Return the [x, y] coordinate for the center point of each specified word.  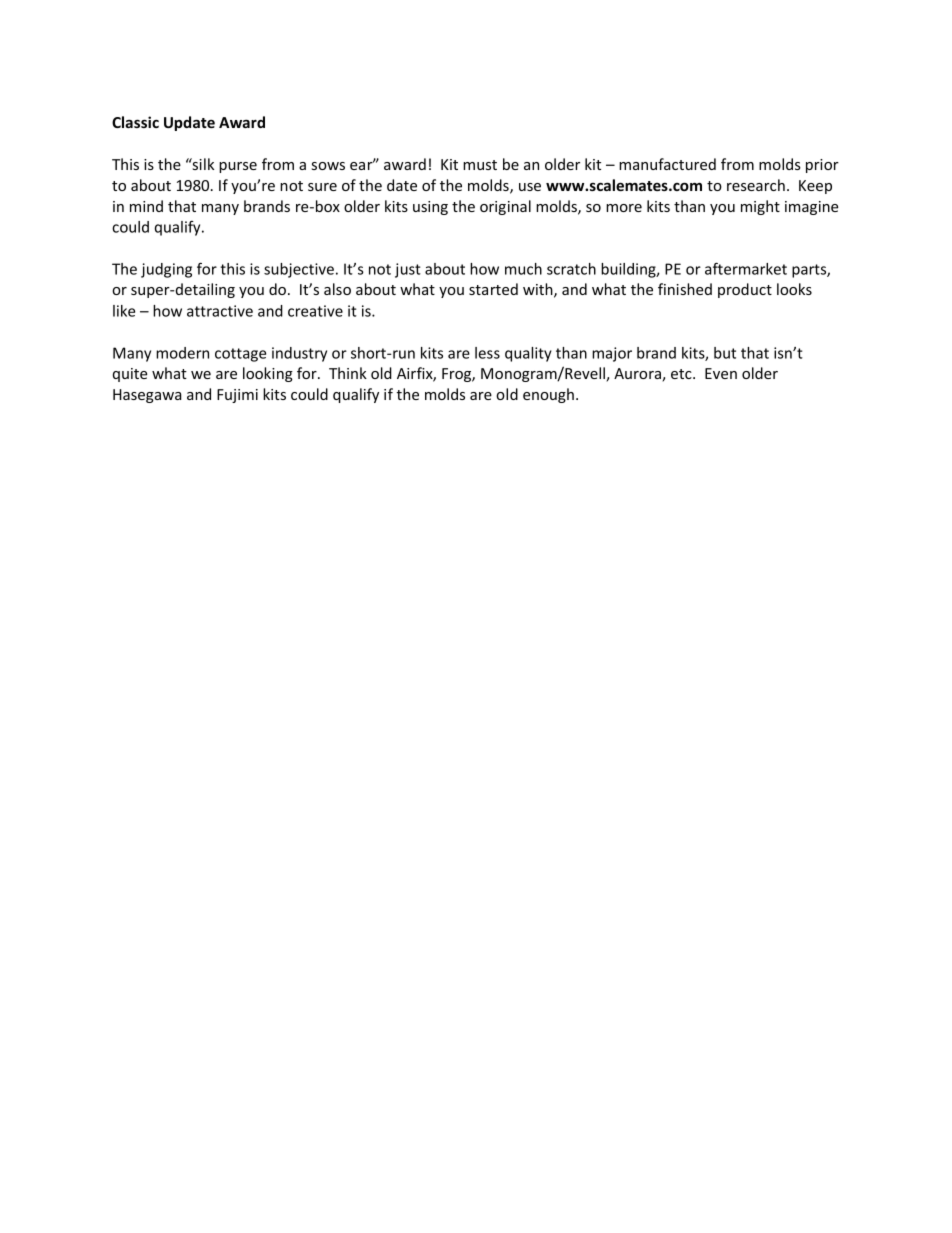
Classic [135, 122]
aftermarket [746, 269]
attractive [220, 311]
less [487, 353]
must [480, 165]
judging [166, 270]
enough [548, 395]
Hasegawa [147, 396]
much [523, 269]
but [725, 353]
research [756, 185]
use [530, 187]
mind [146, 206]
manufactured [667, 164]
